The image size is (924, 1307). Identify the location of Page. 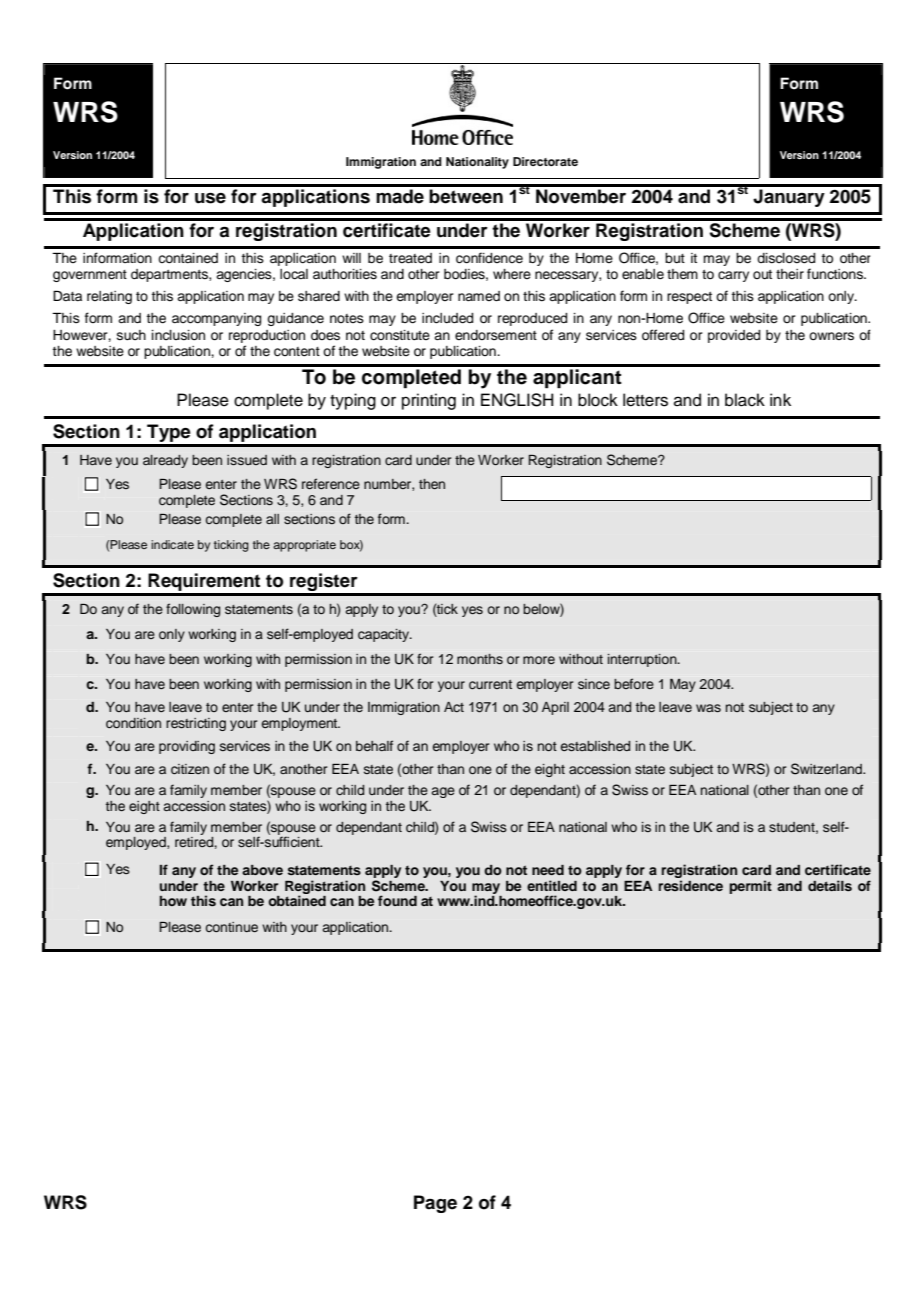
(435, 1204).
